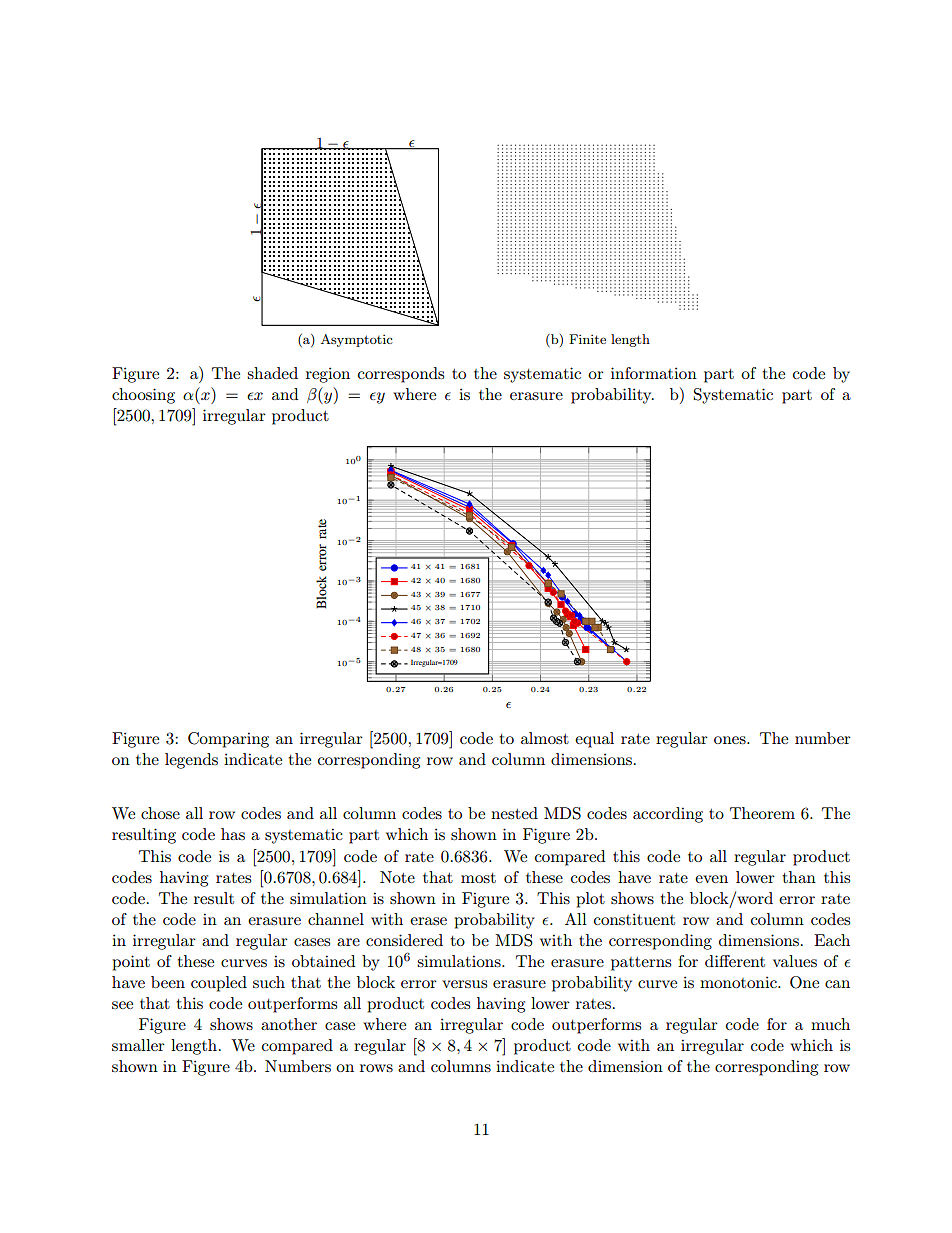 The image size is (952, 1233). I want to click on Comparing, so click(228, 740).
